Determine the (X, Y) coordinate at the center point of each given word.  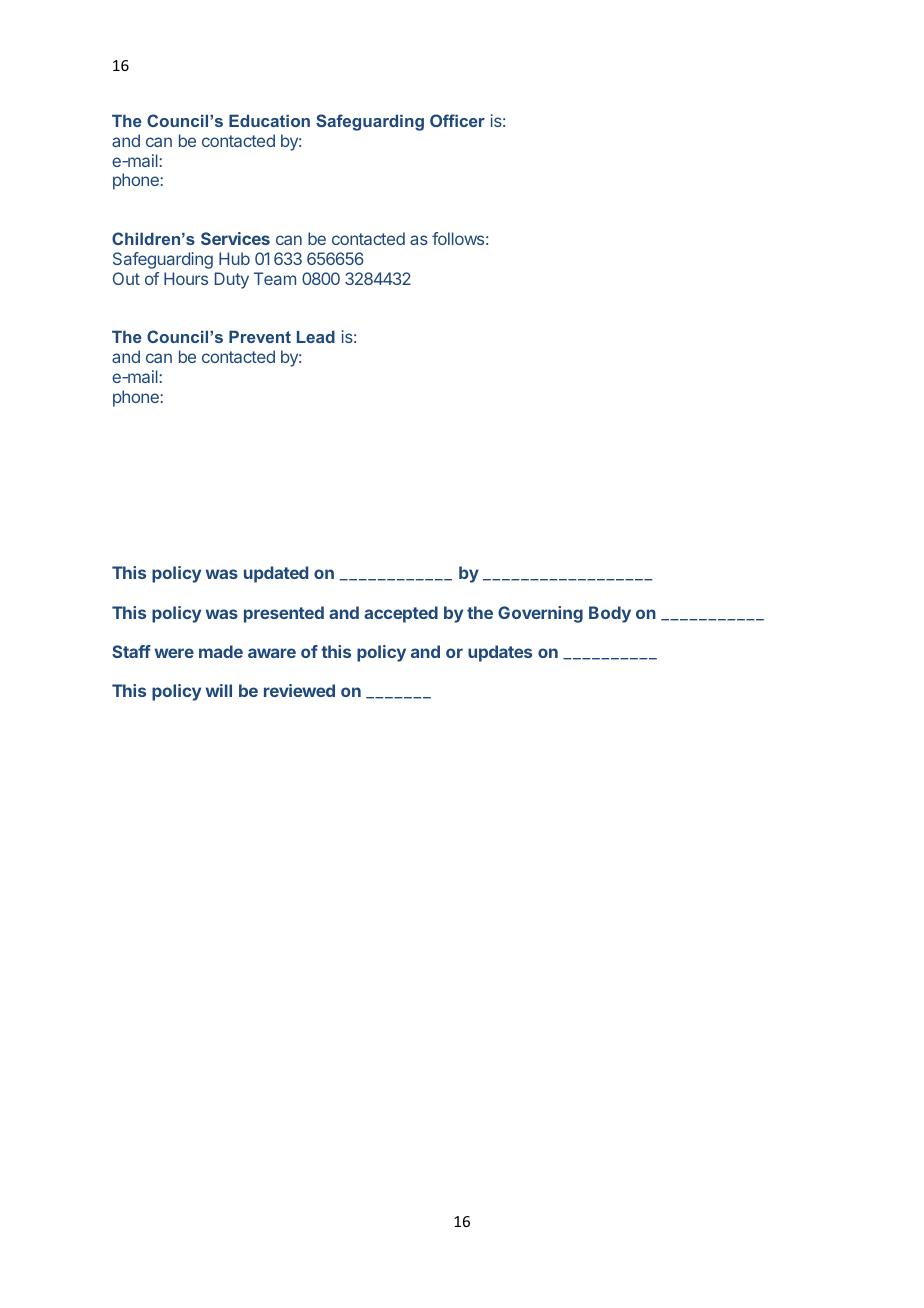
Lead (316, 336)
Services (235, 238)
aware (272, 653)
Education (269, 120)
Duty (232, 280)
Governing (540, 614)
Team (275, 278)
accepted (401, 614)
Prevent (260, 336)
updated (276, 574)
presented (284, 614)
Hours (186, 278)
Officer (457, 120)
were (174, 653)
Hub (234, 258)
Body (610, 614)
